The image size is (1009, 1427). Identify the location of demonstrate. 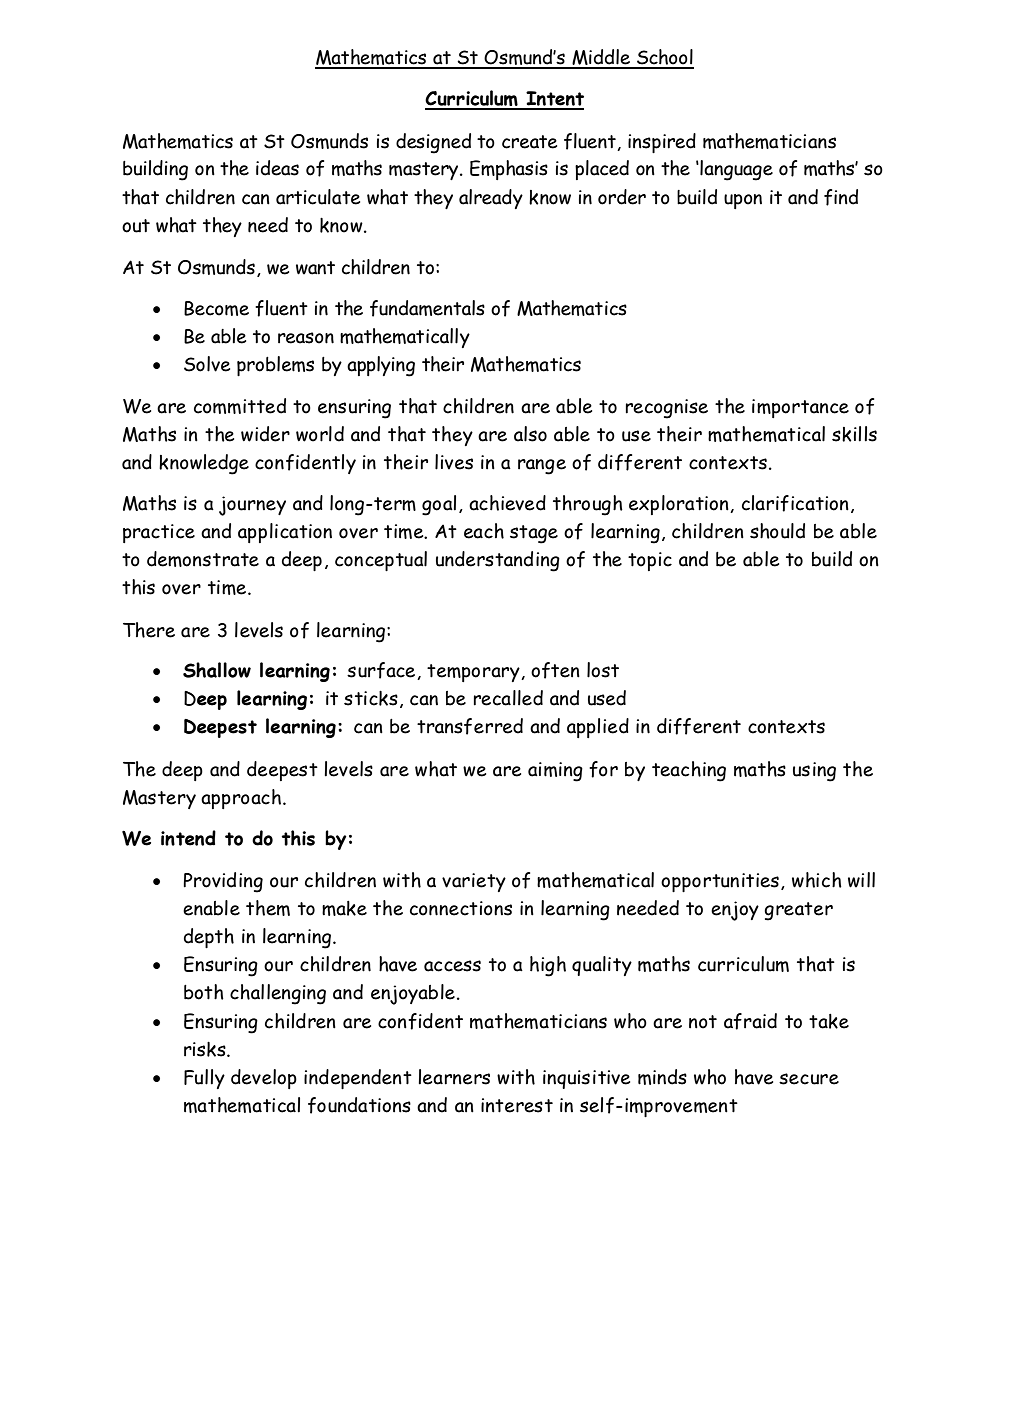
(203, 559).
